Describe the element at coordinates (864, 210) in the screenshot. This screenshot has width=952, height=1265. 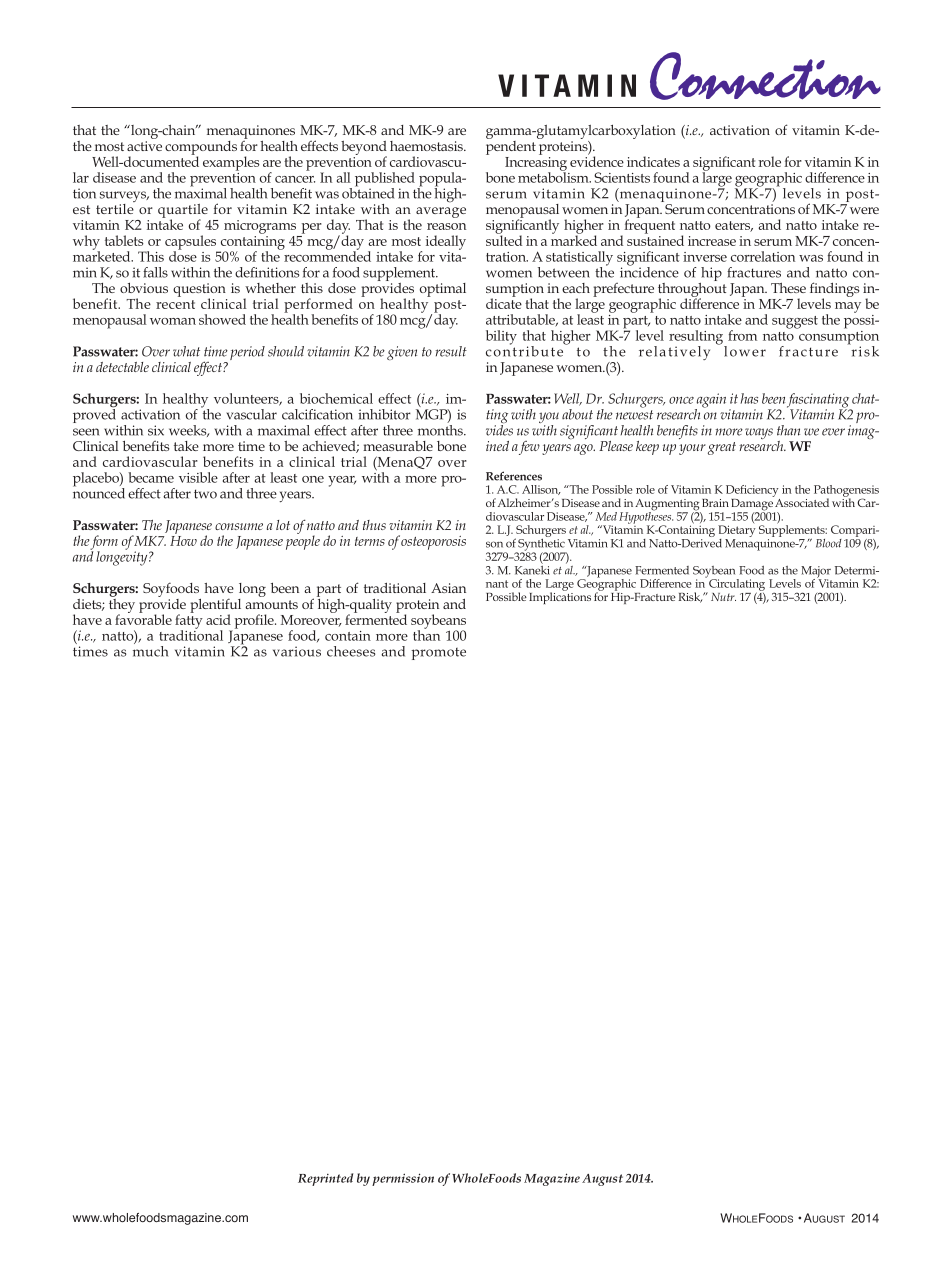
I see `were` at that location.
